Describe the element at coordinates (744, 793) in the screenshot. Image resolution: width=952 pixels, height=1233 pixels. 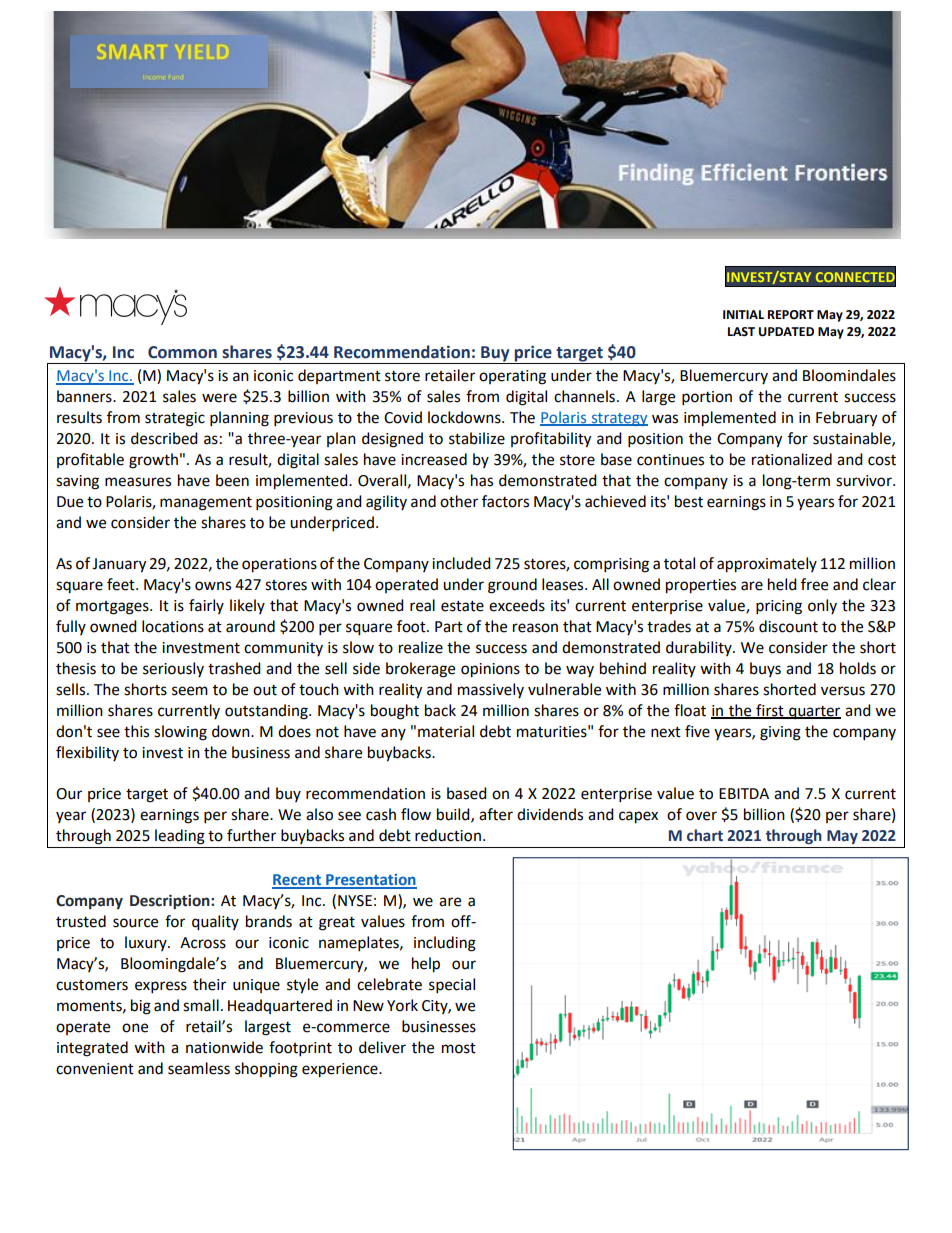
I see `EBITDA` at that location.
